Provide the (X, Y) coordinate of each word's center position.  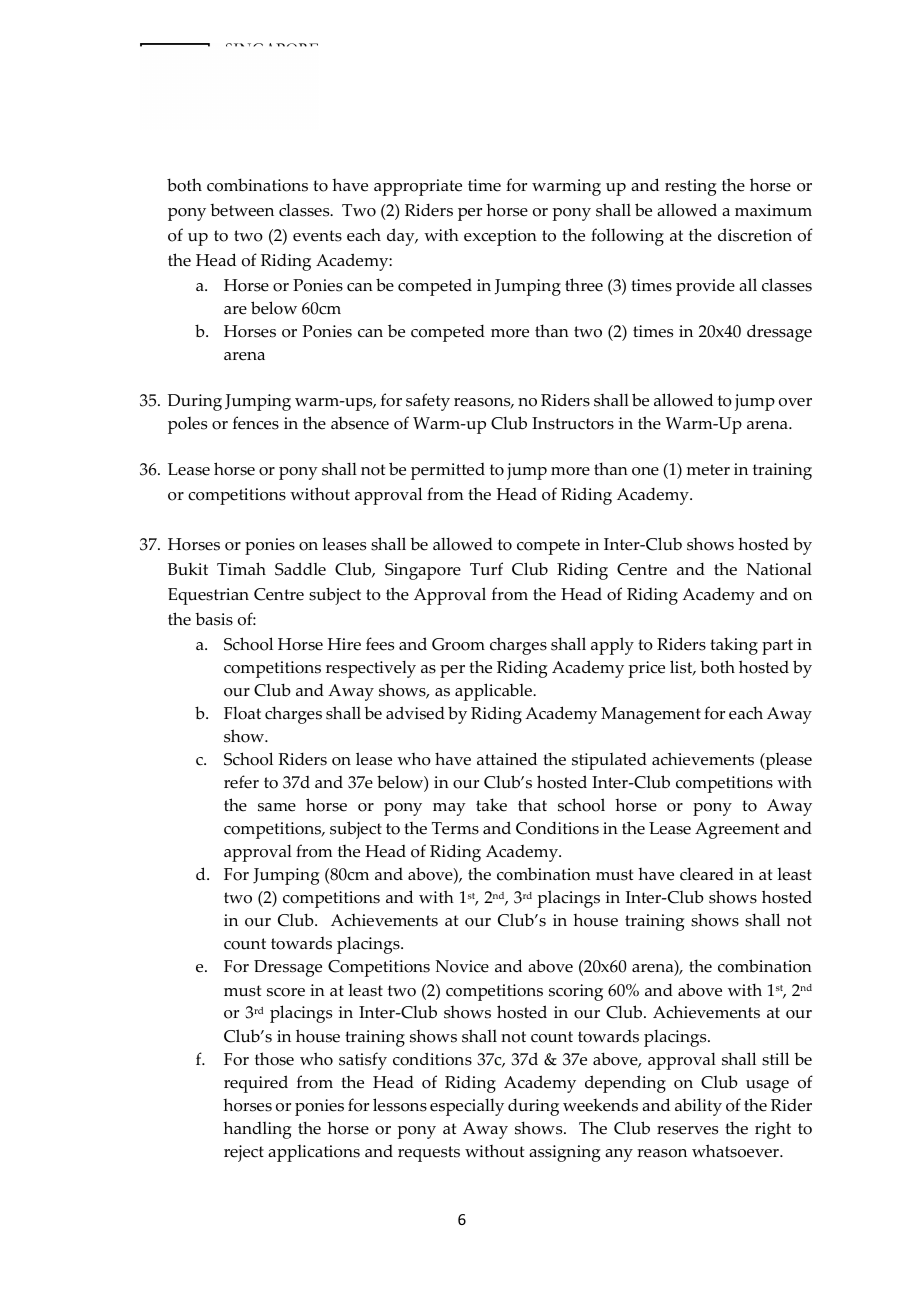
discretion (755, 235)
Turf (486, 569)
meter (708, 470)
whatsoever (736, 1151)
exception (500, 237)
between (242, 210)
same (277, 807)
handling (257, 1130)
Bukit (188, 569)
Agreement (737, 830)
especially (467, 1107)
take (491, 805)
